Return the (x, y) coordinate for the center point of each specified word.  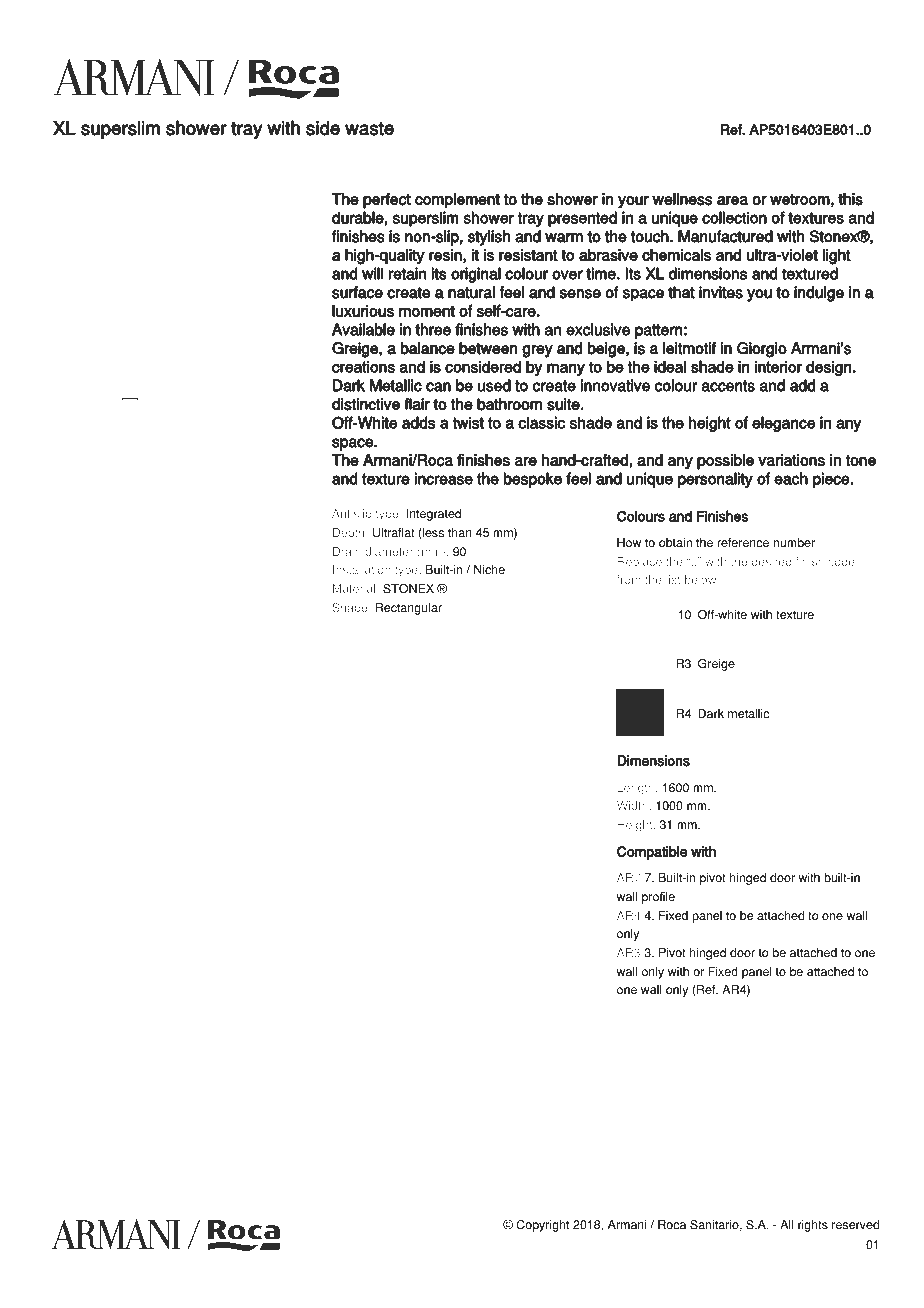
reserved (855, 1225)
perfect (387, 201)
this (850, 199)
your (633, 202)
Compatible (652, 854)
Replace (640, 563)
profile (658, 898)
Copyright (542, 1226)
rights (813, 1226)
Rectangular (409, 609)
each (791, 478)
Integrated (434, 515)
